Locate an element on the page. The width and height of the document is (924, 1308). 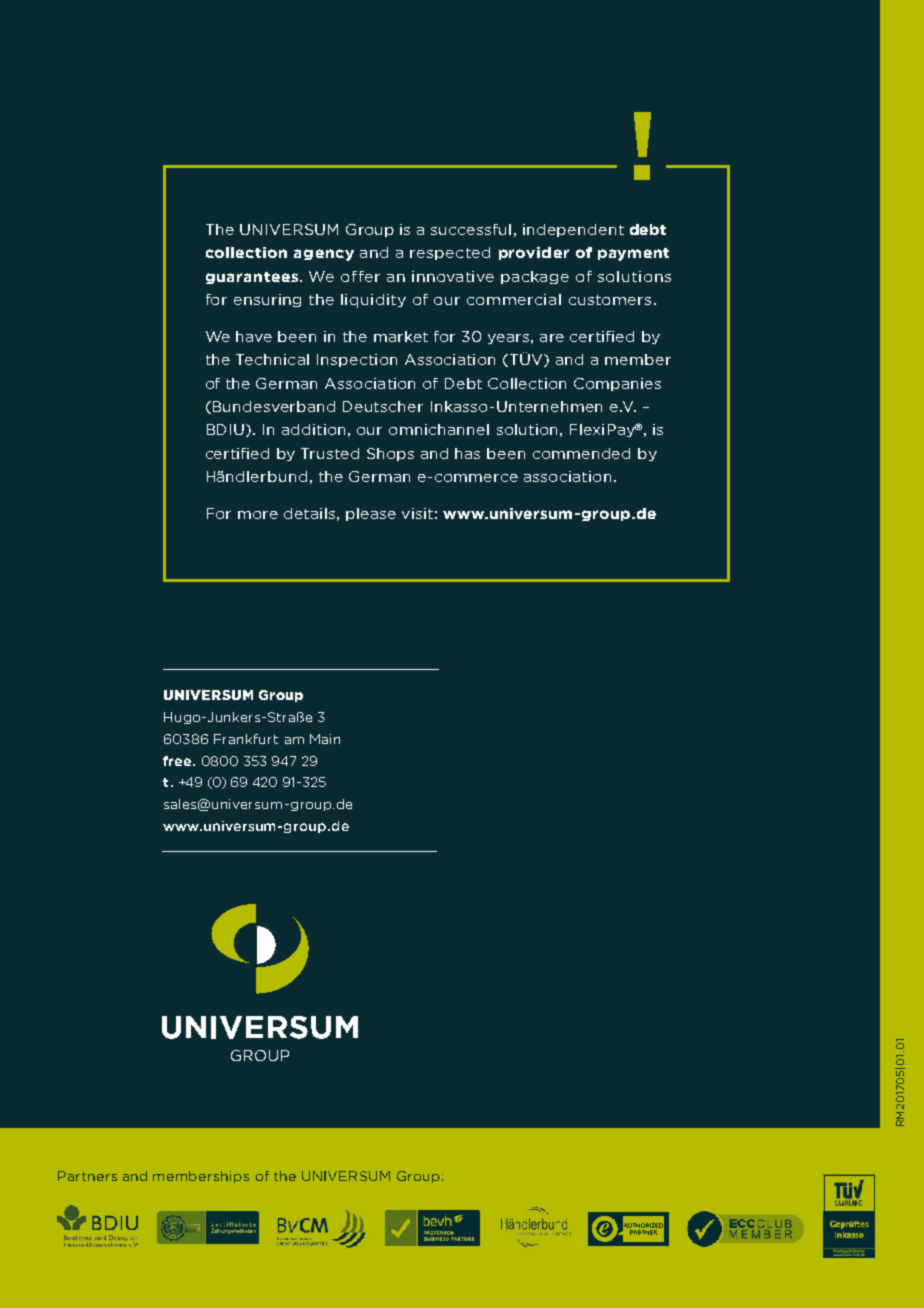
details is located at coordinates (309, 513).
